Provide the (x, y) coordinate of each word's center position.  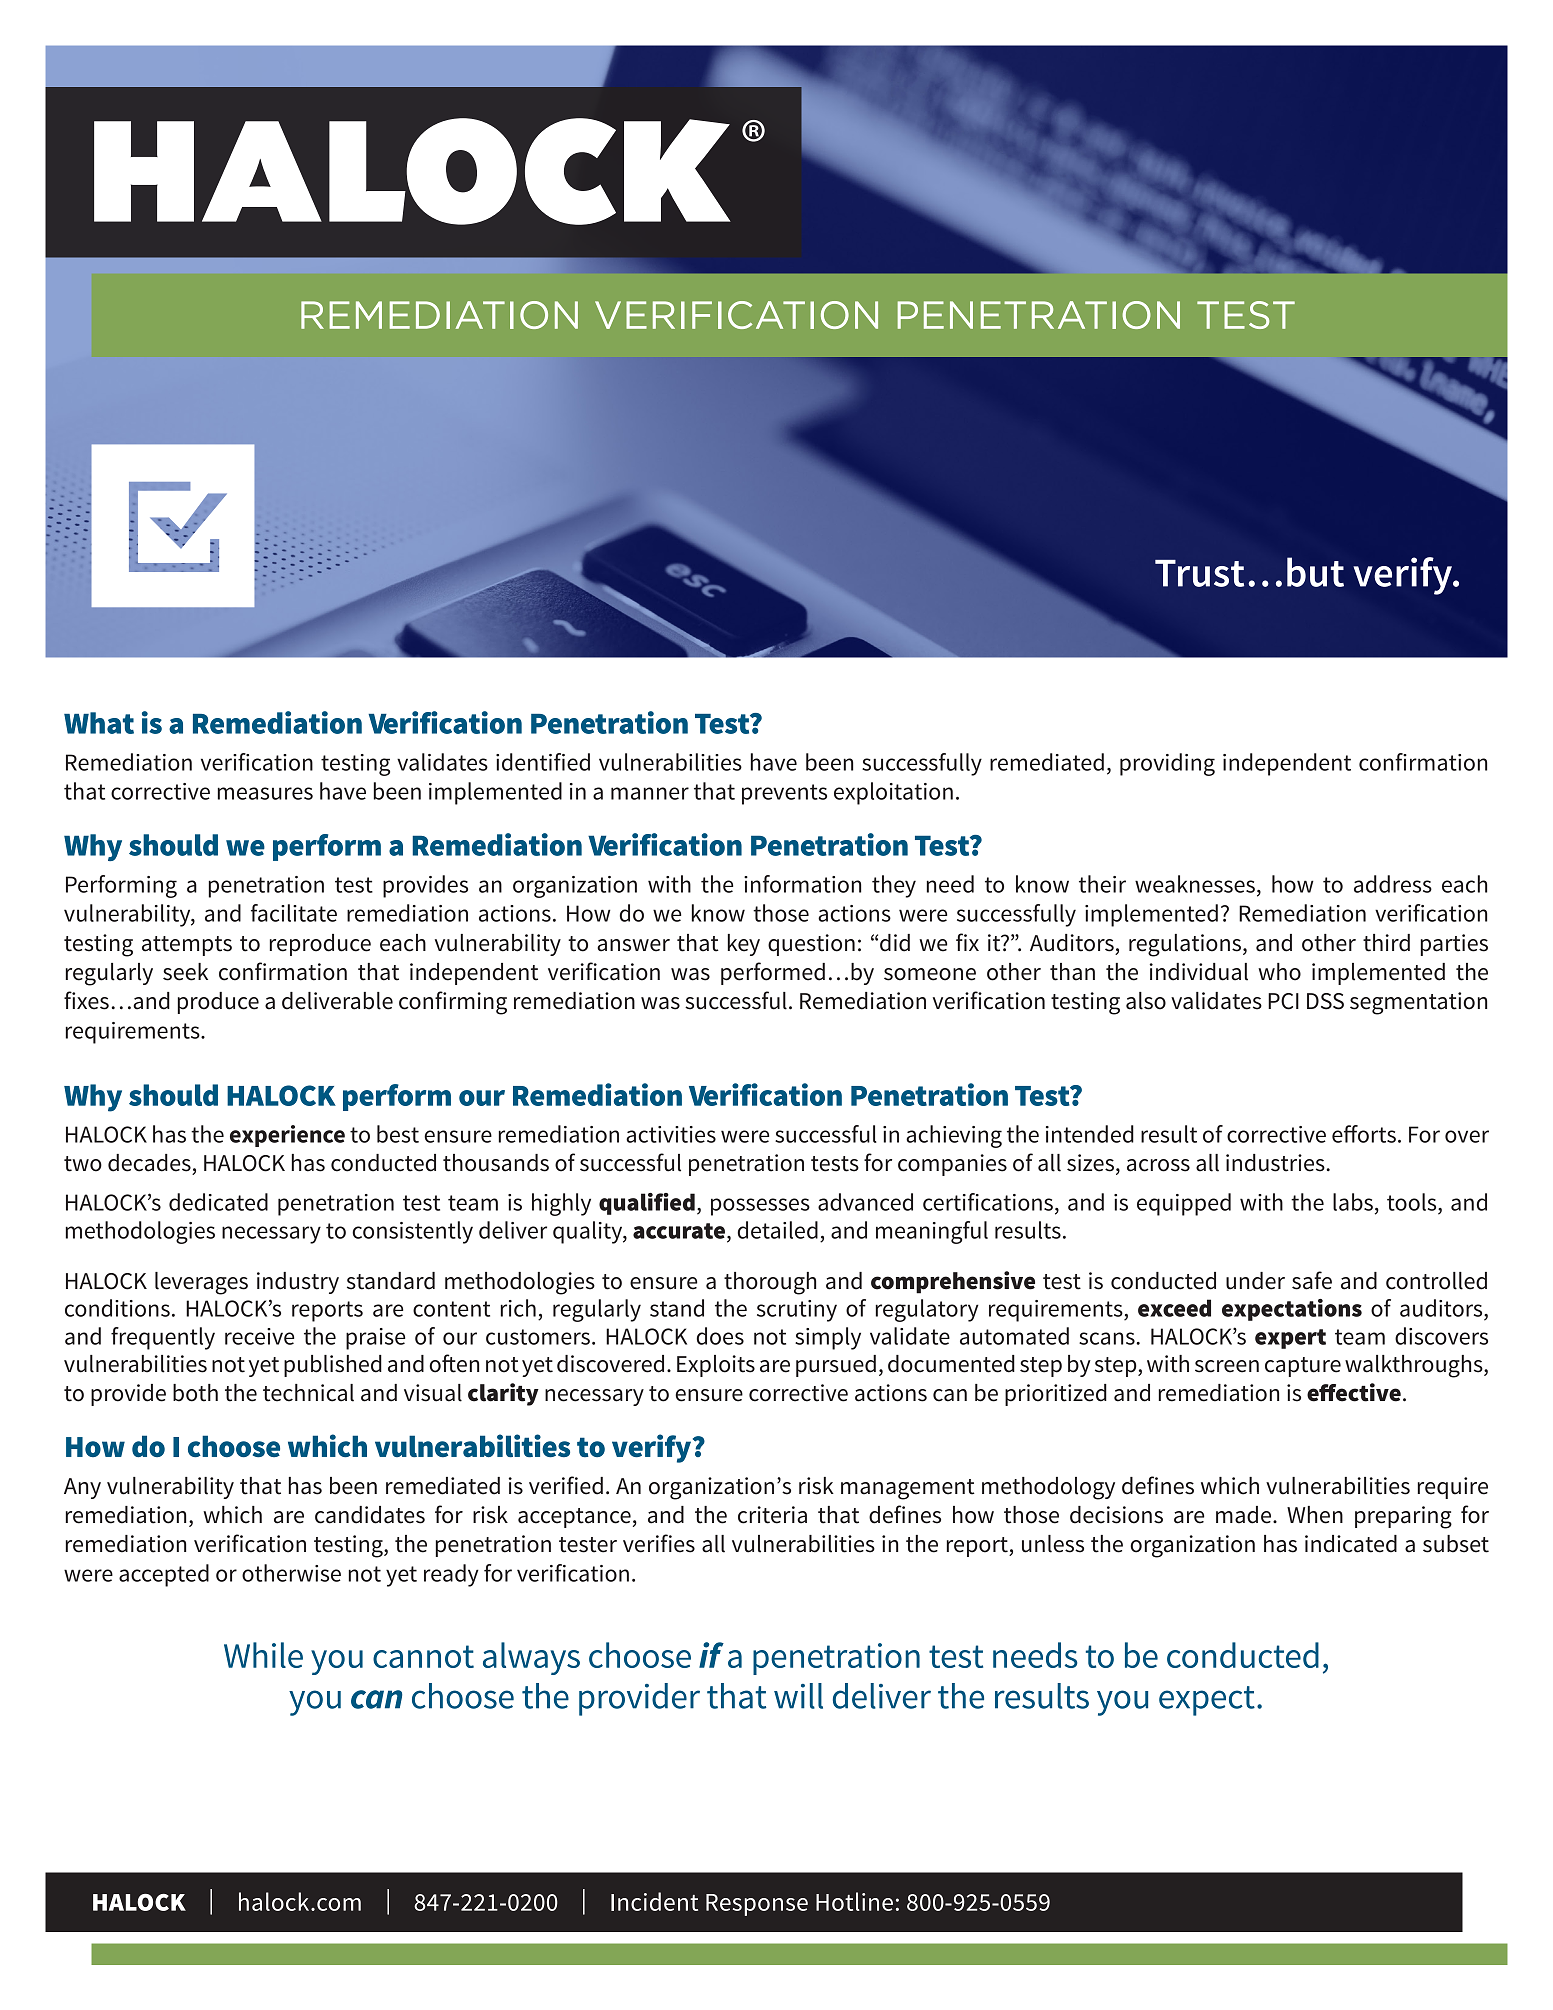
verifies (659, 1543)
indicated (1351, 1544)
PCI (1283, 1001)
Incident (654, 1901)
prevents (784, 794)
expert (1290, 1339)
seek (185, 972)
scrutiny (797, 1311)
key (744, 945)
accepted (164, 1575)
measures (265, 793)
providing (1167, 764)
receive (259, 1336)
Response (757, 1905)
